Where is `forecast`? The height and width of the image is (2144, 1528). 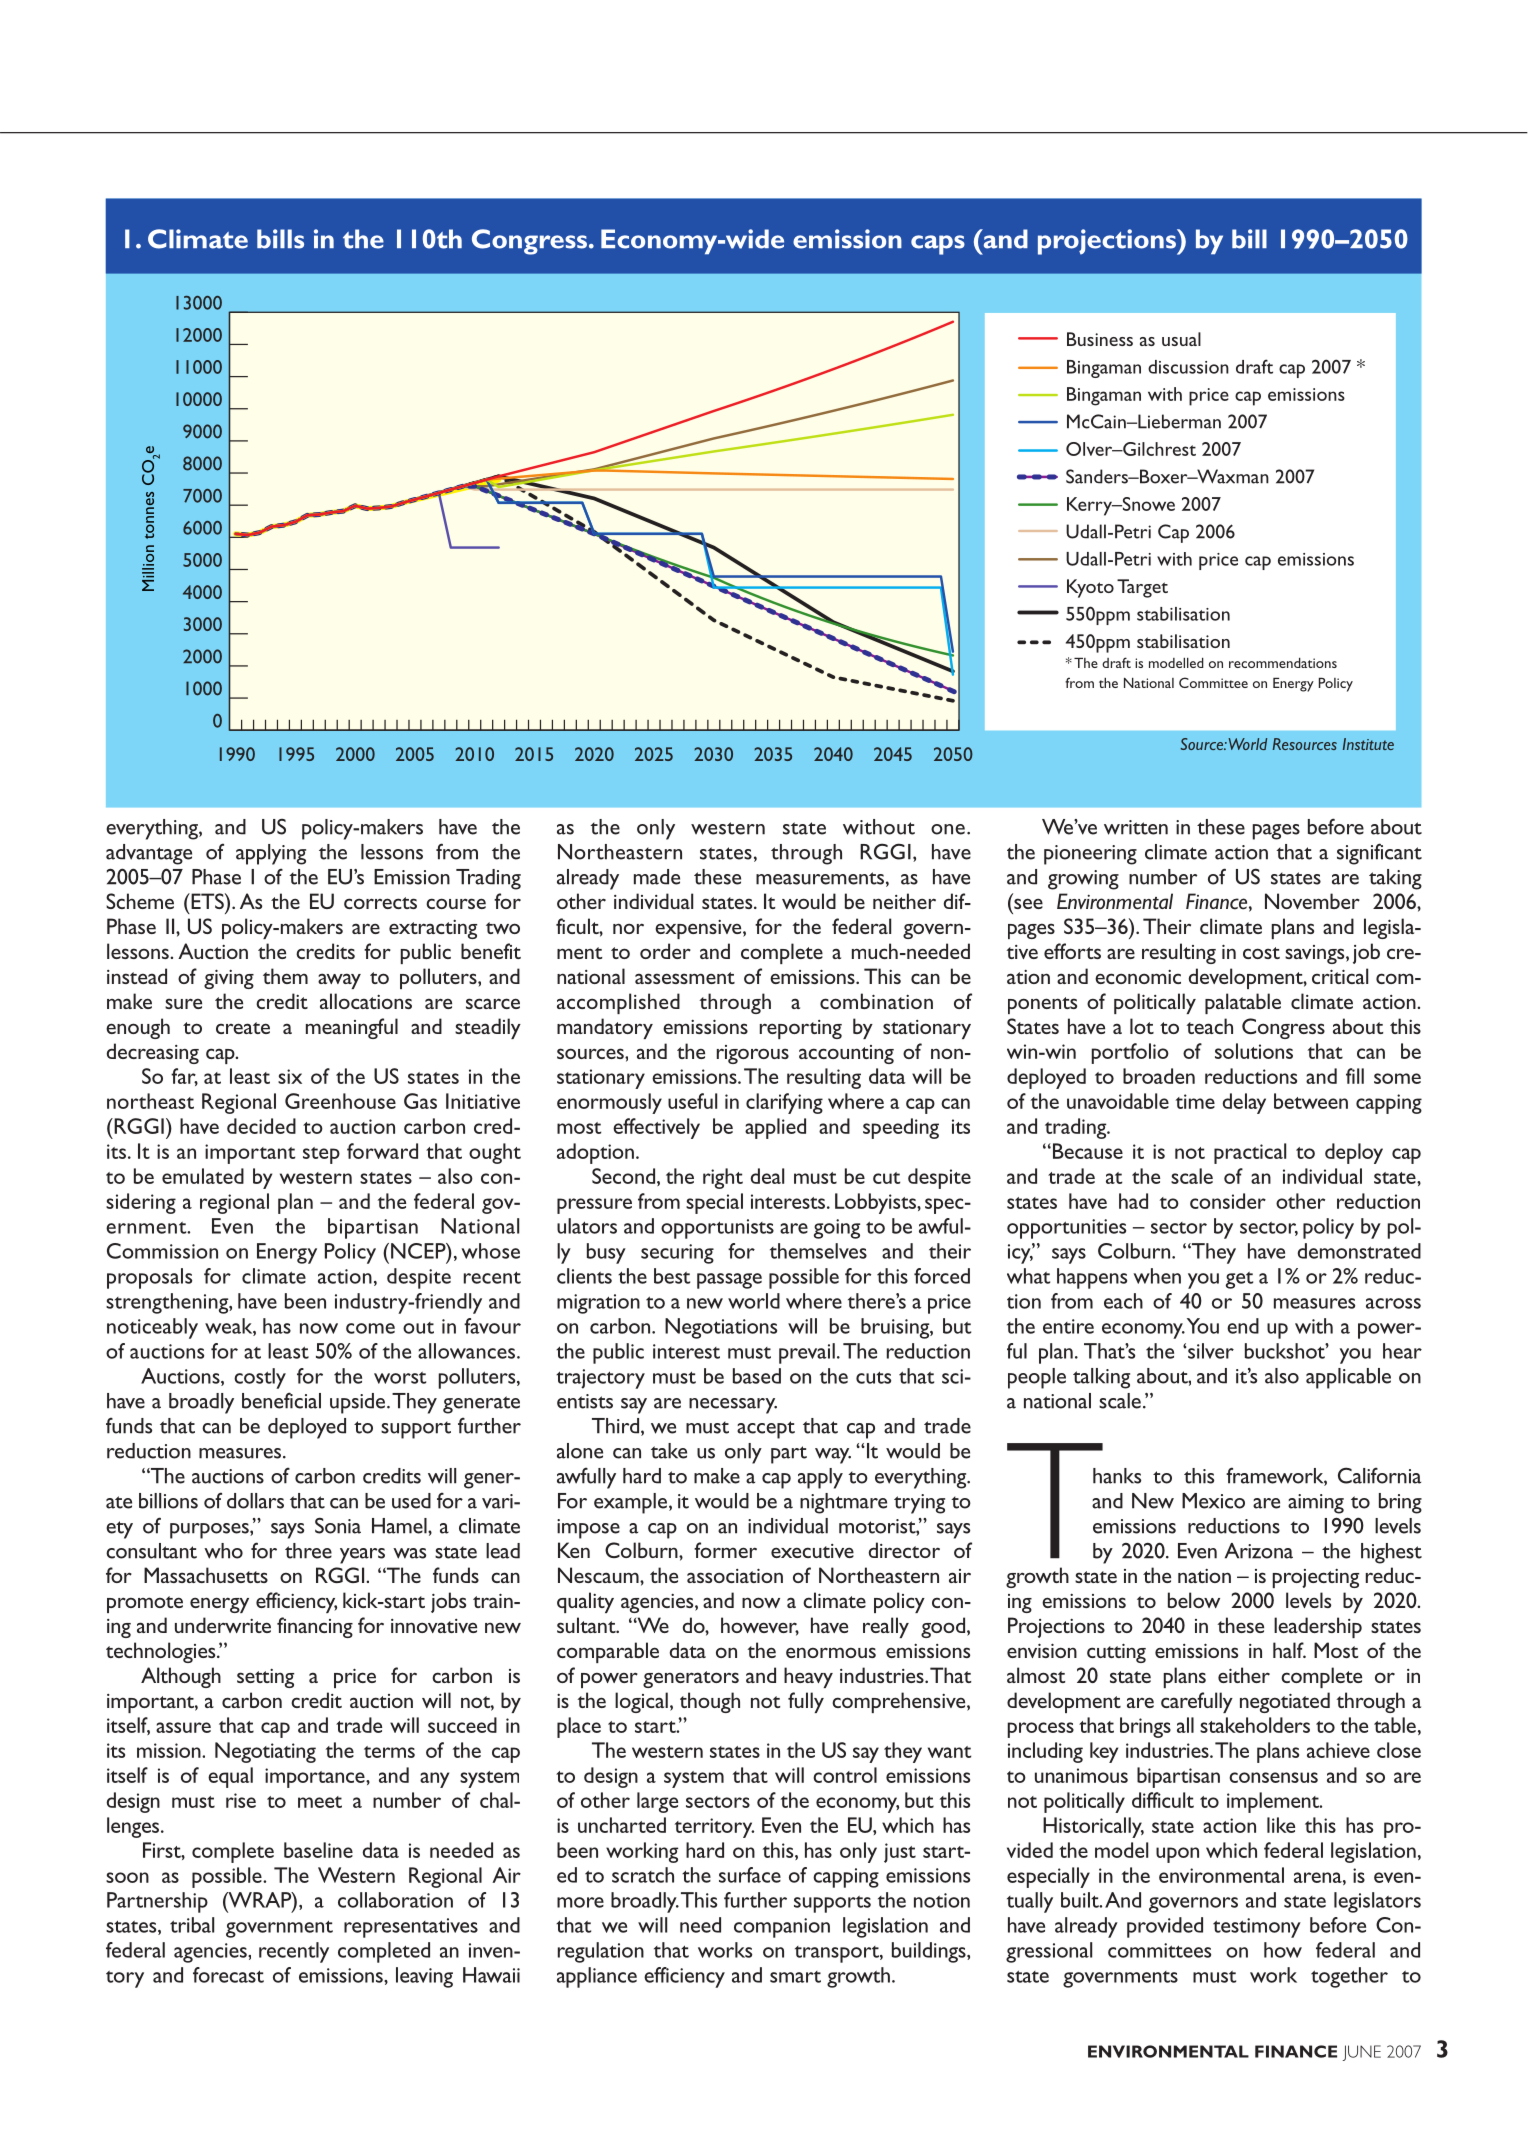 forecast is located at coordinates (228, 1975).
